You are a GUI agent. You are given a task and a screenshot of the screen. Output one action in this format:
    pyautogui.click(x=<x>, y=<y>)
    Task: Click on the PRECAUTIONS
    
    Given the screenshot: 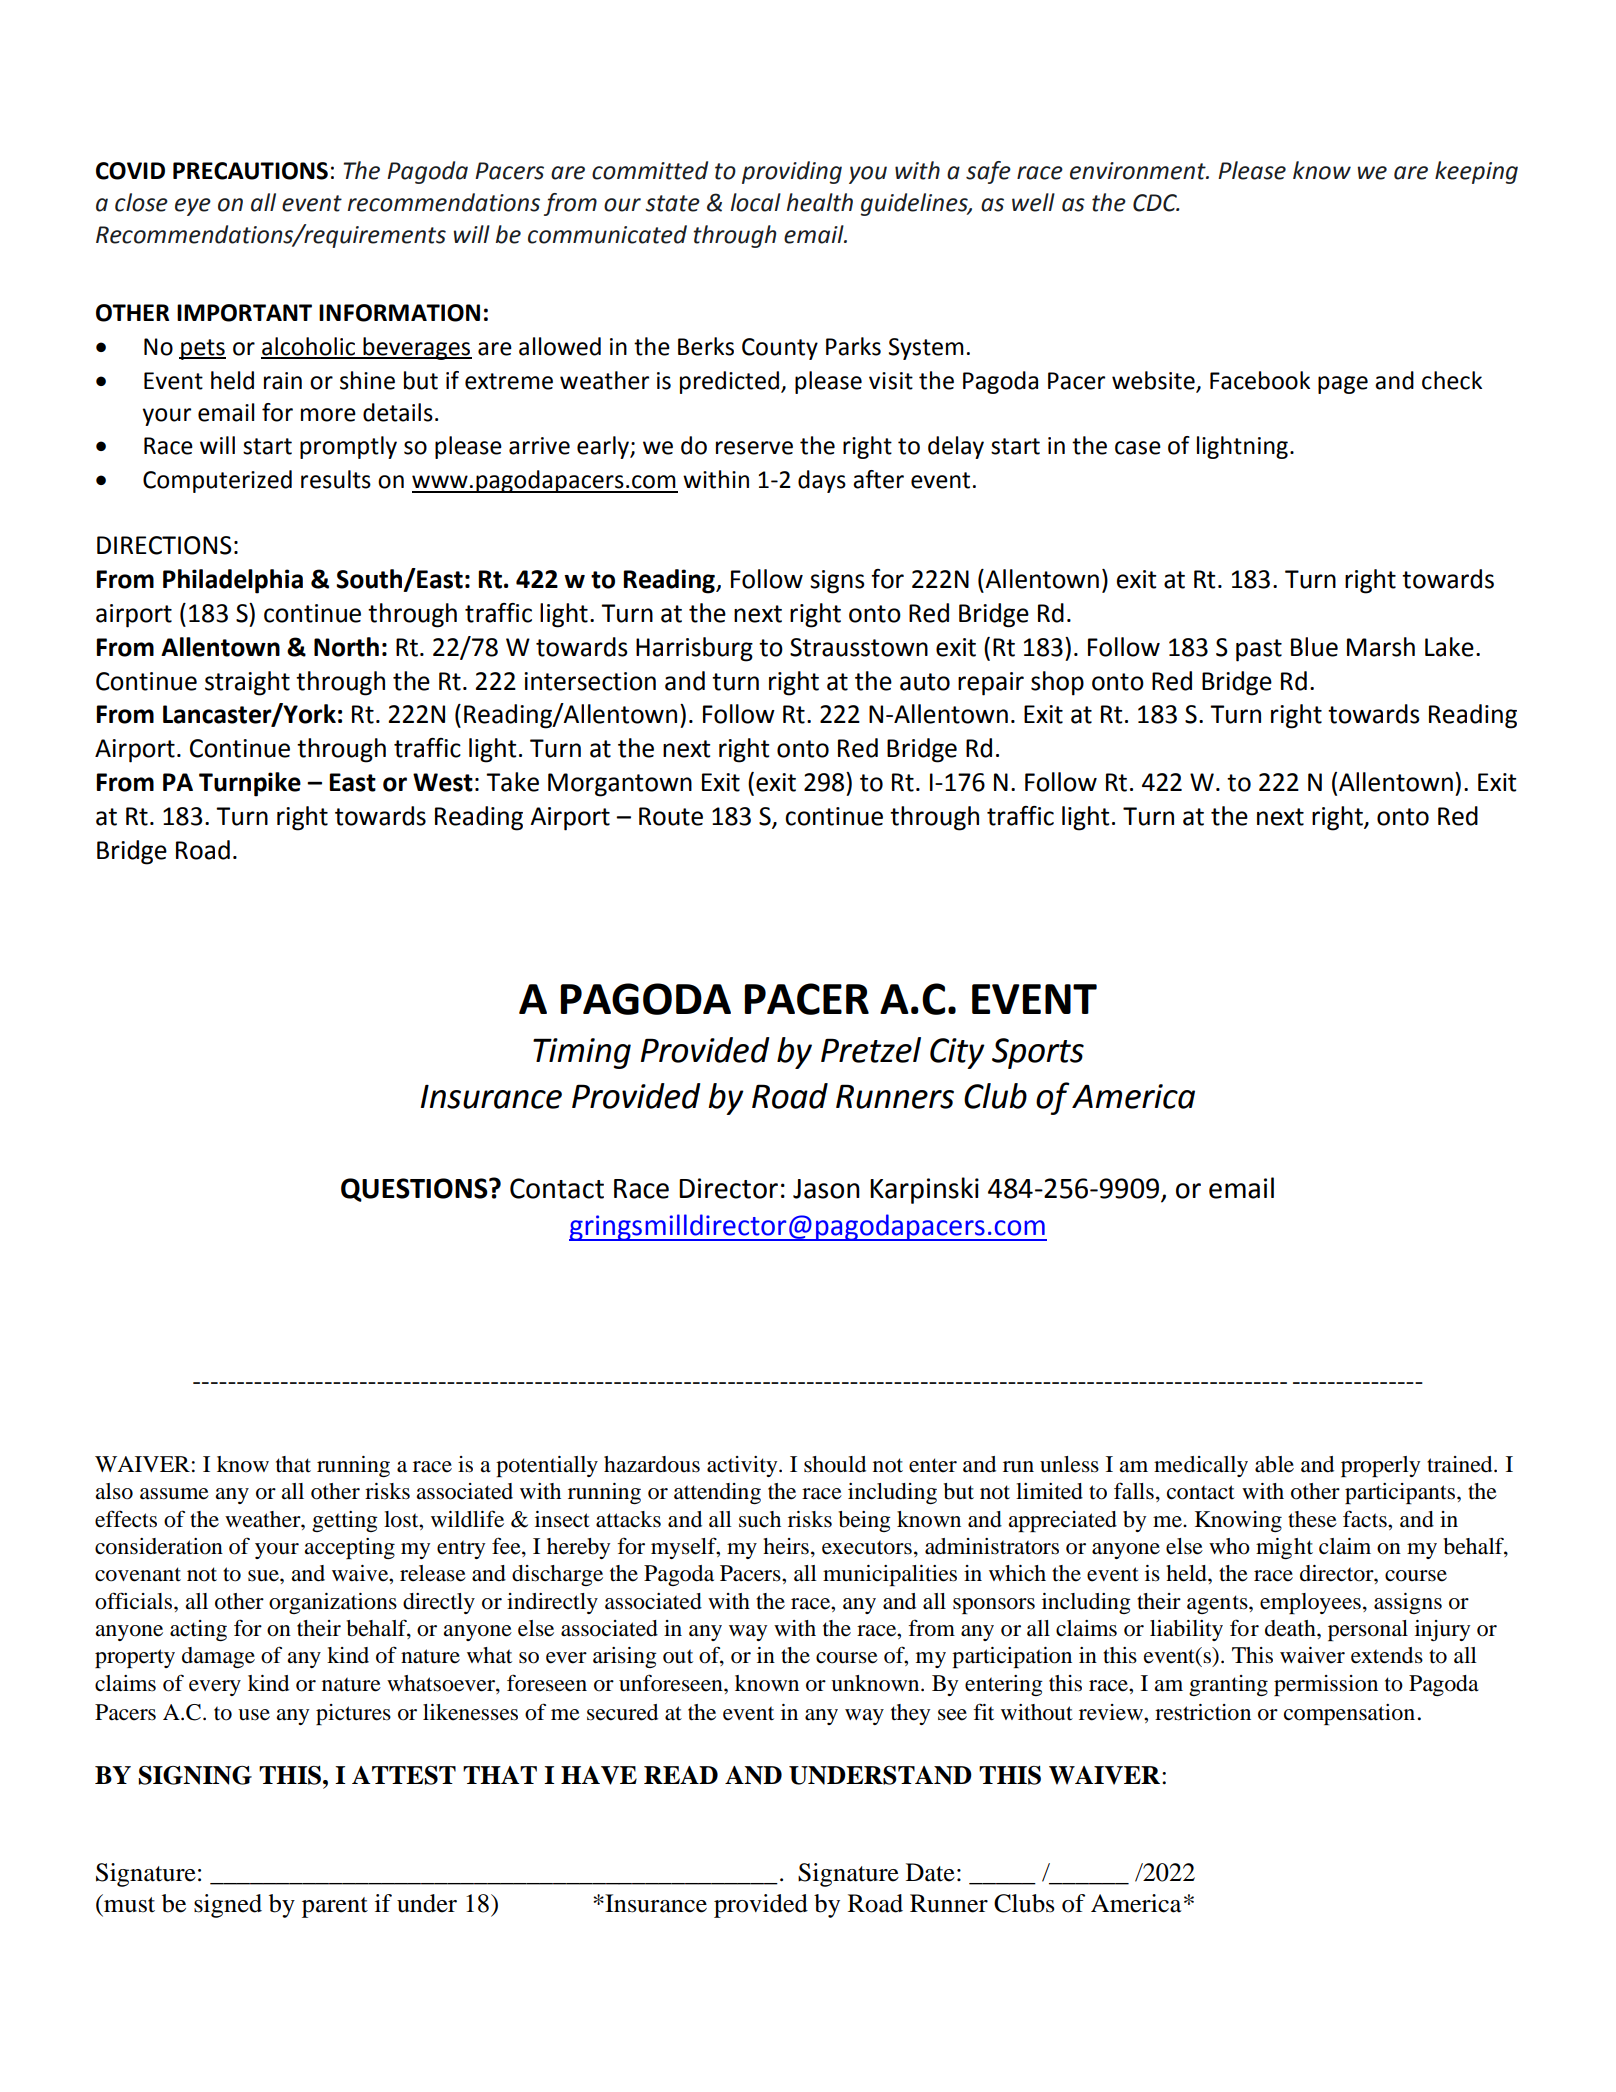 What is the action you would take?
    pyautogui.click(x=250, y=171)
